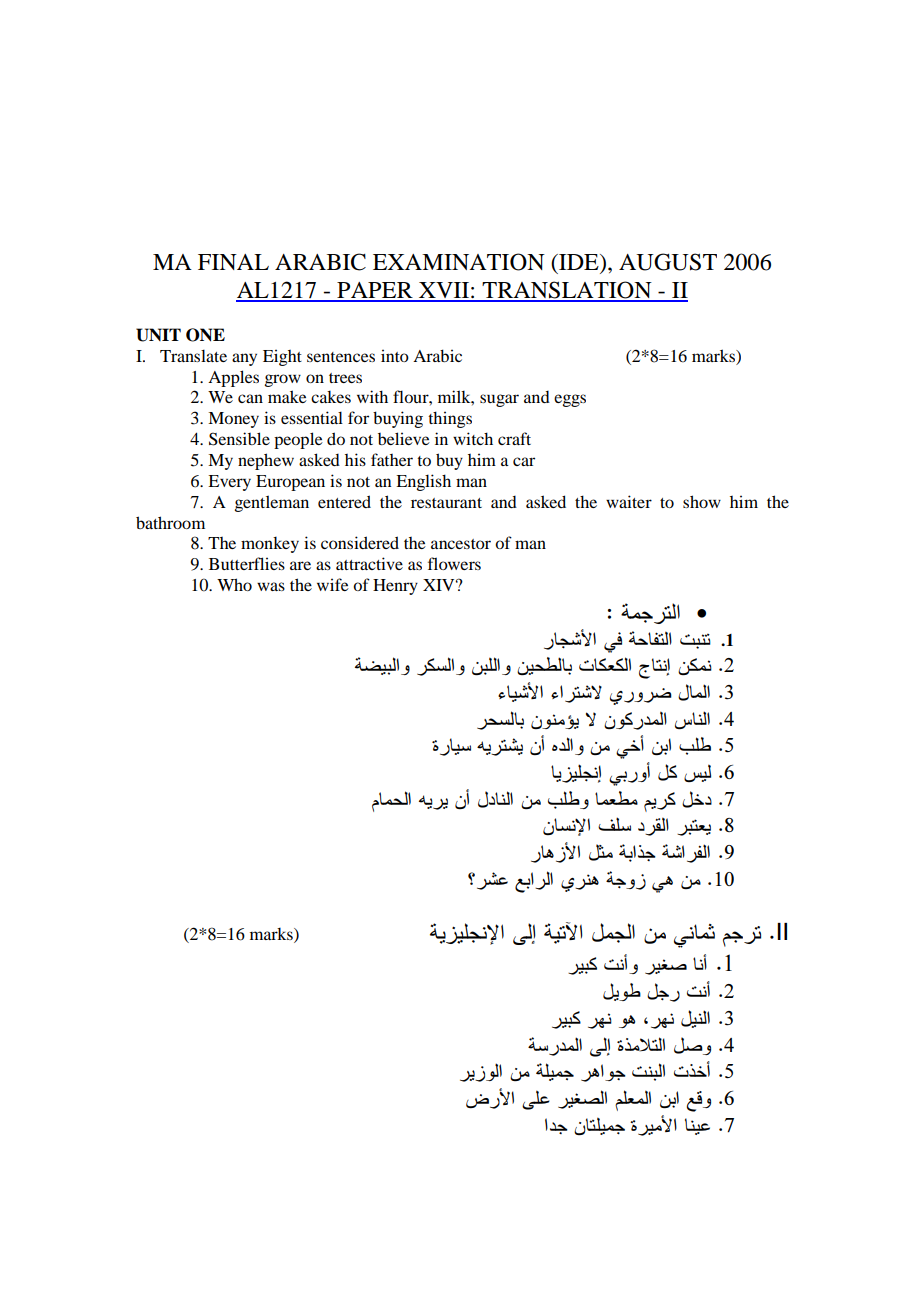 The image size is (924, 1308). Describe the element at coordinates (395, 587) in the screenshot. I see `Henry` at that location.
